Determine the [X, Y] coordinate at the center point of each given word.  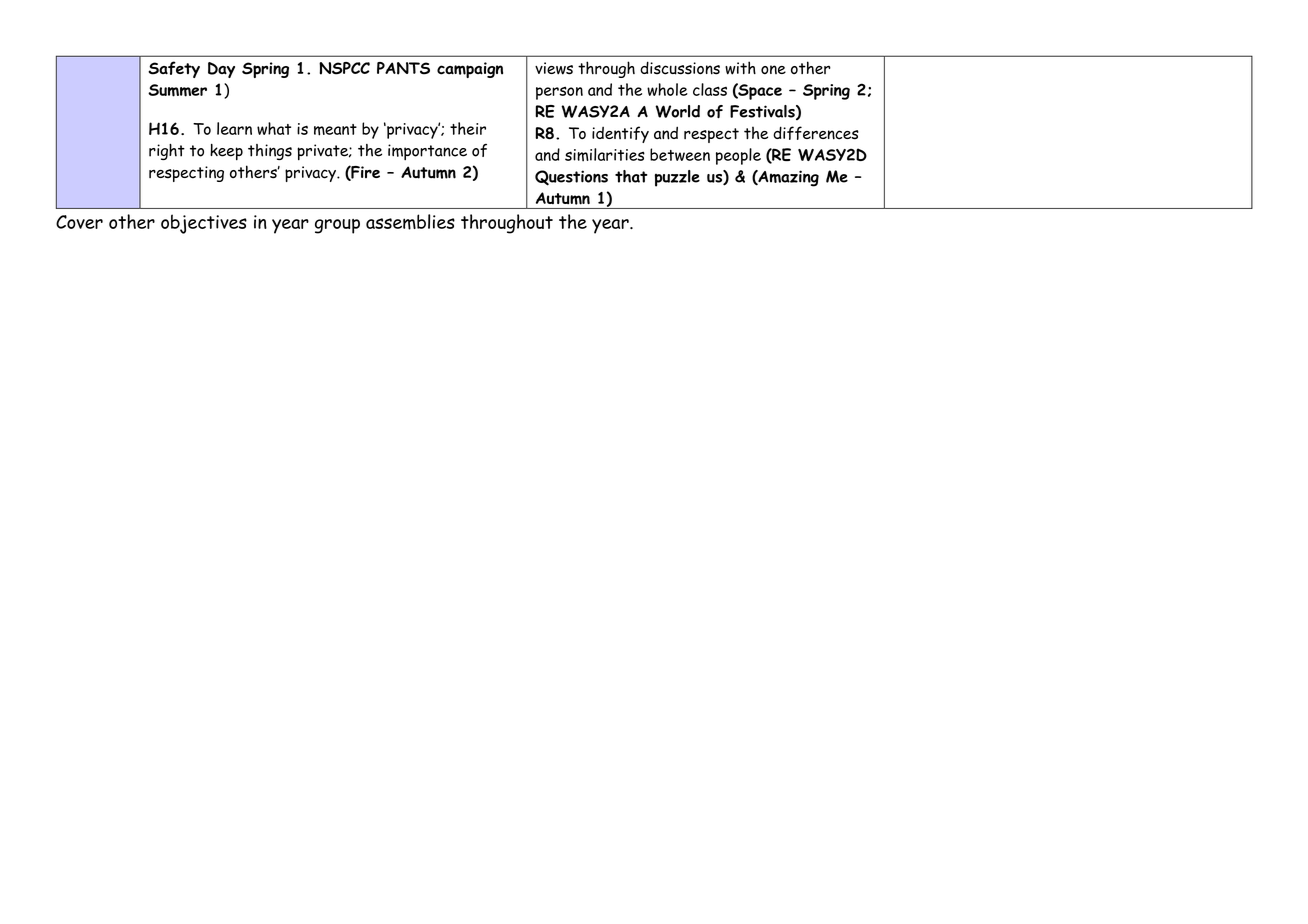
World [677, 111]
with [740, 68]
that [631, 176]
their [468, 128]
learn [234, 128]
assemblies [410, 222]
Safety [174, 69]
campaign [470, 70]
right [167, 152]
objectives [204, 224]
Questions [571, 178]
